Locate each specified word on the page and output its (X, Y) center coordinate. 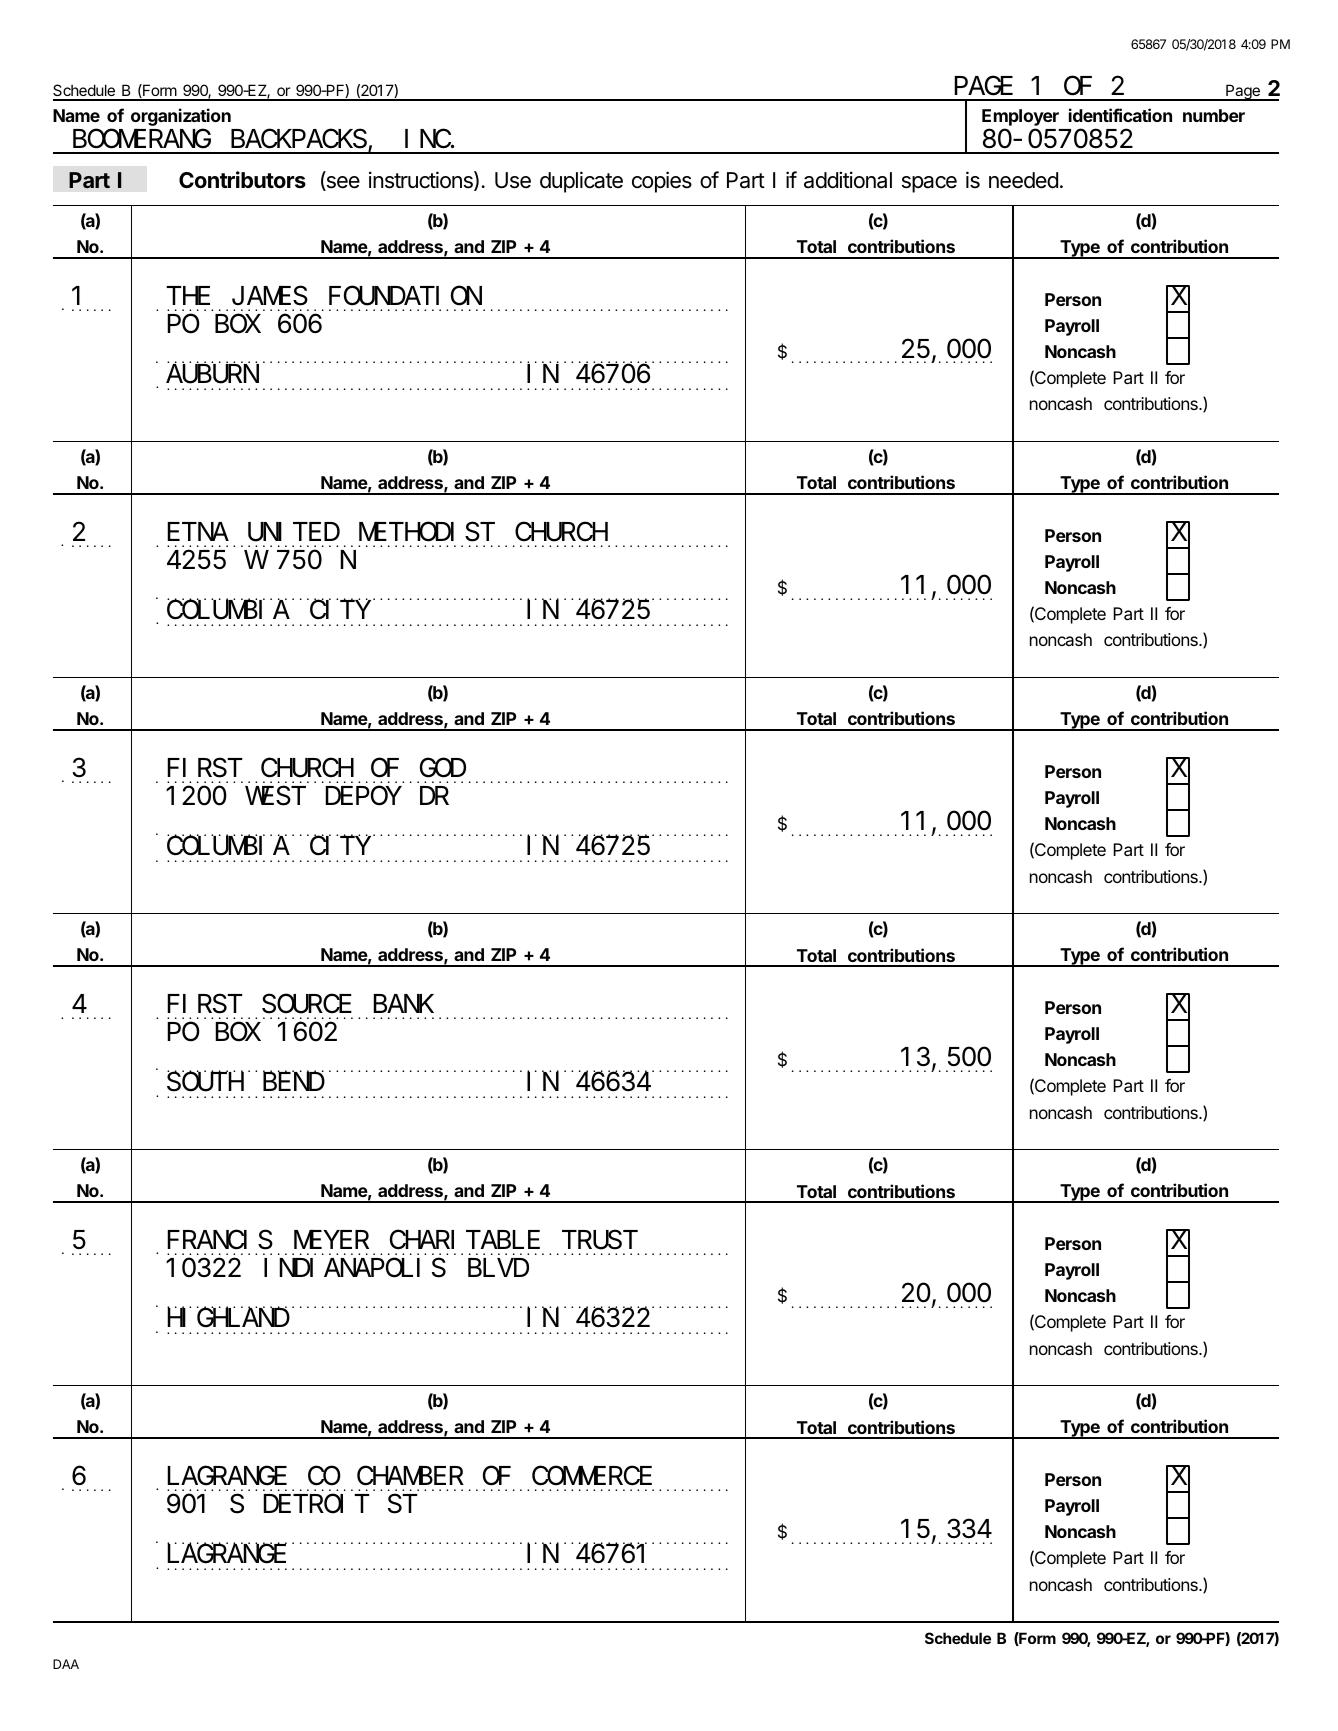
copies (662, 182)
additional (848, 180)
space (929, 184)
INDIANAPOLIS (355, 1269)
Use (513, 180)
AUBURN (212, 375)
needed (1023, 180)
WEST (275, 796)
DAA (66, 1664)
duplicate (581, 182)
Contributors (242, 179)
